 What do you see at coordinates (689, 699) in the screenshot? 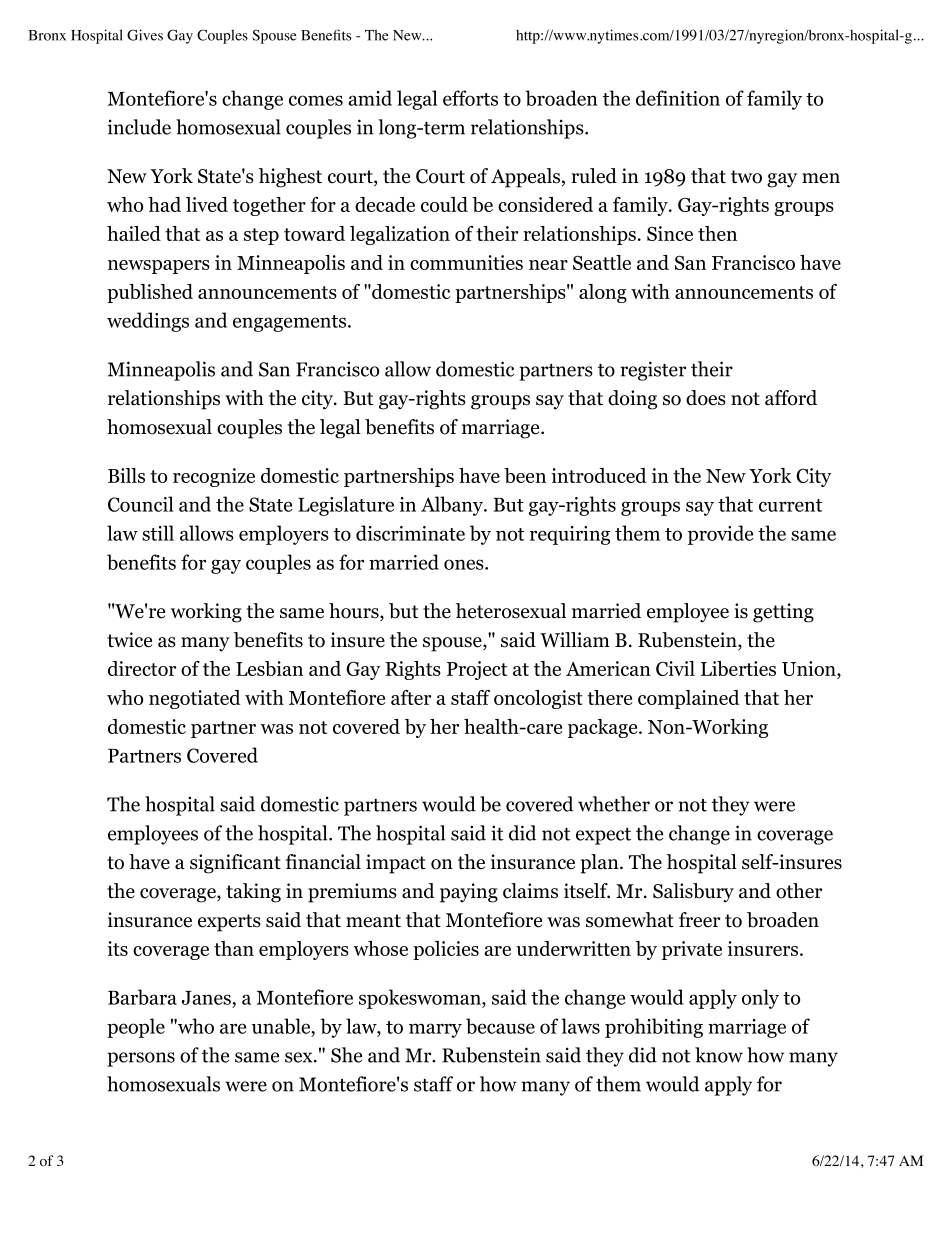
I see `complained` at bounding box center [689, 699].
